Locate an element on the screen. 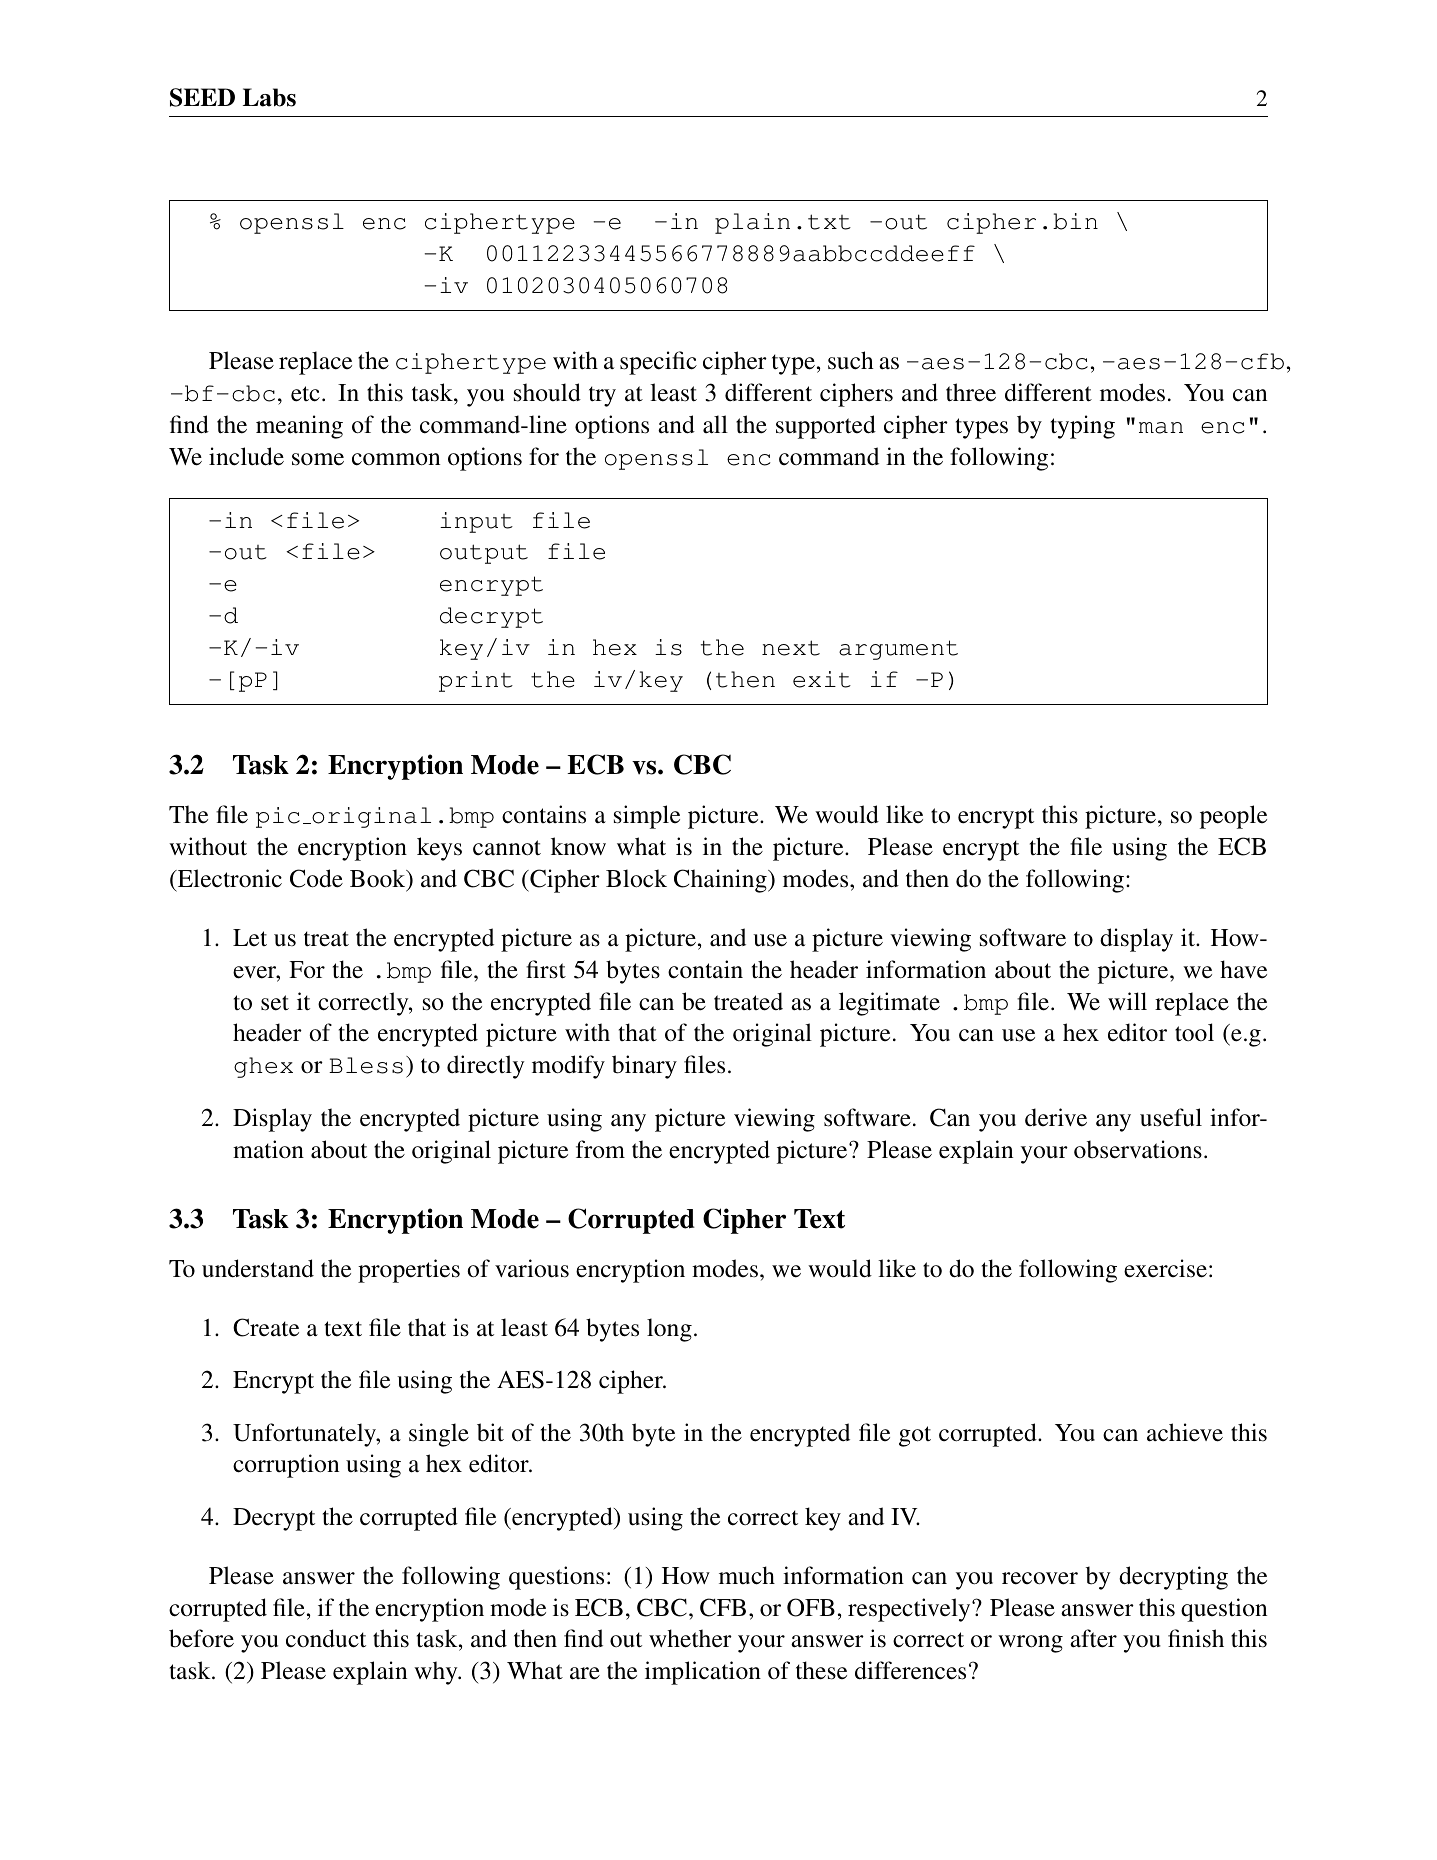 This screenshot has height=1860, width=1437. Labs is located at coordinates (269, 97).
